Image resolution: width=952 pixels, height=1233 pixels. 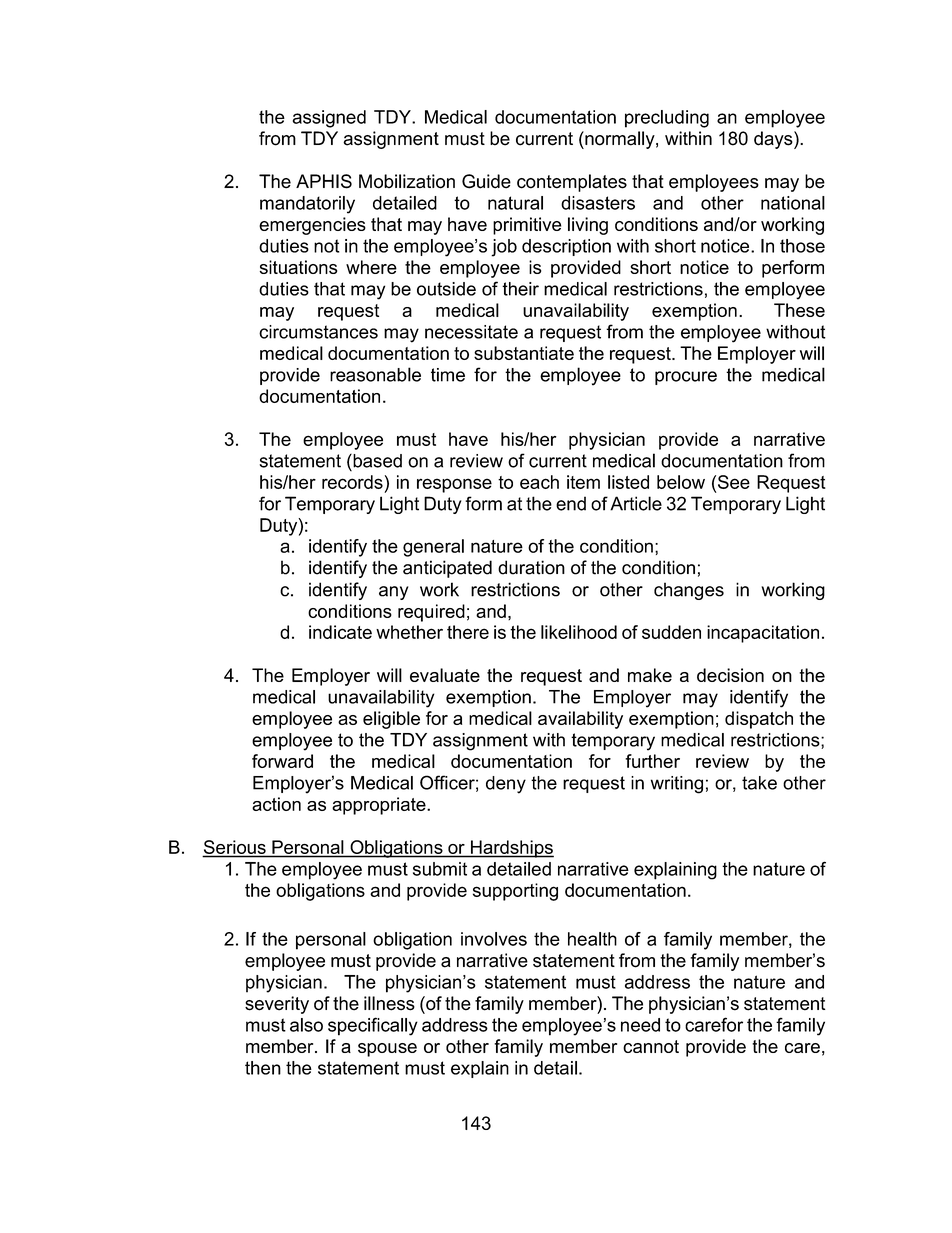 I want to click on assigned, so click(x=329, y=119).
